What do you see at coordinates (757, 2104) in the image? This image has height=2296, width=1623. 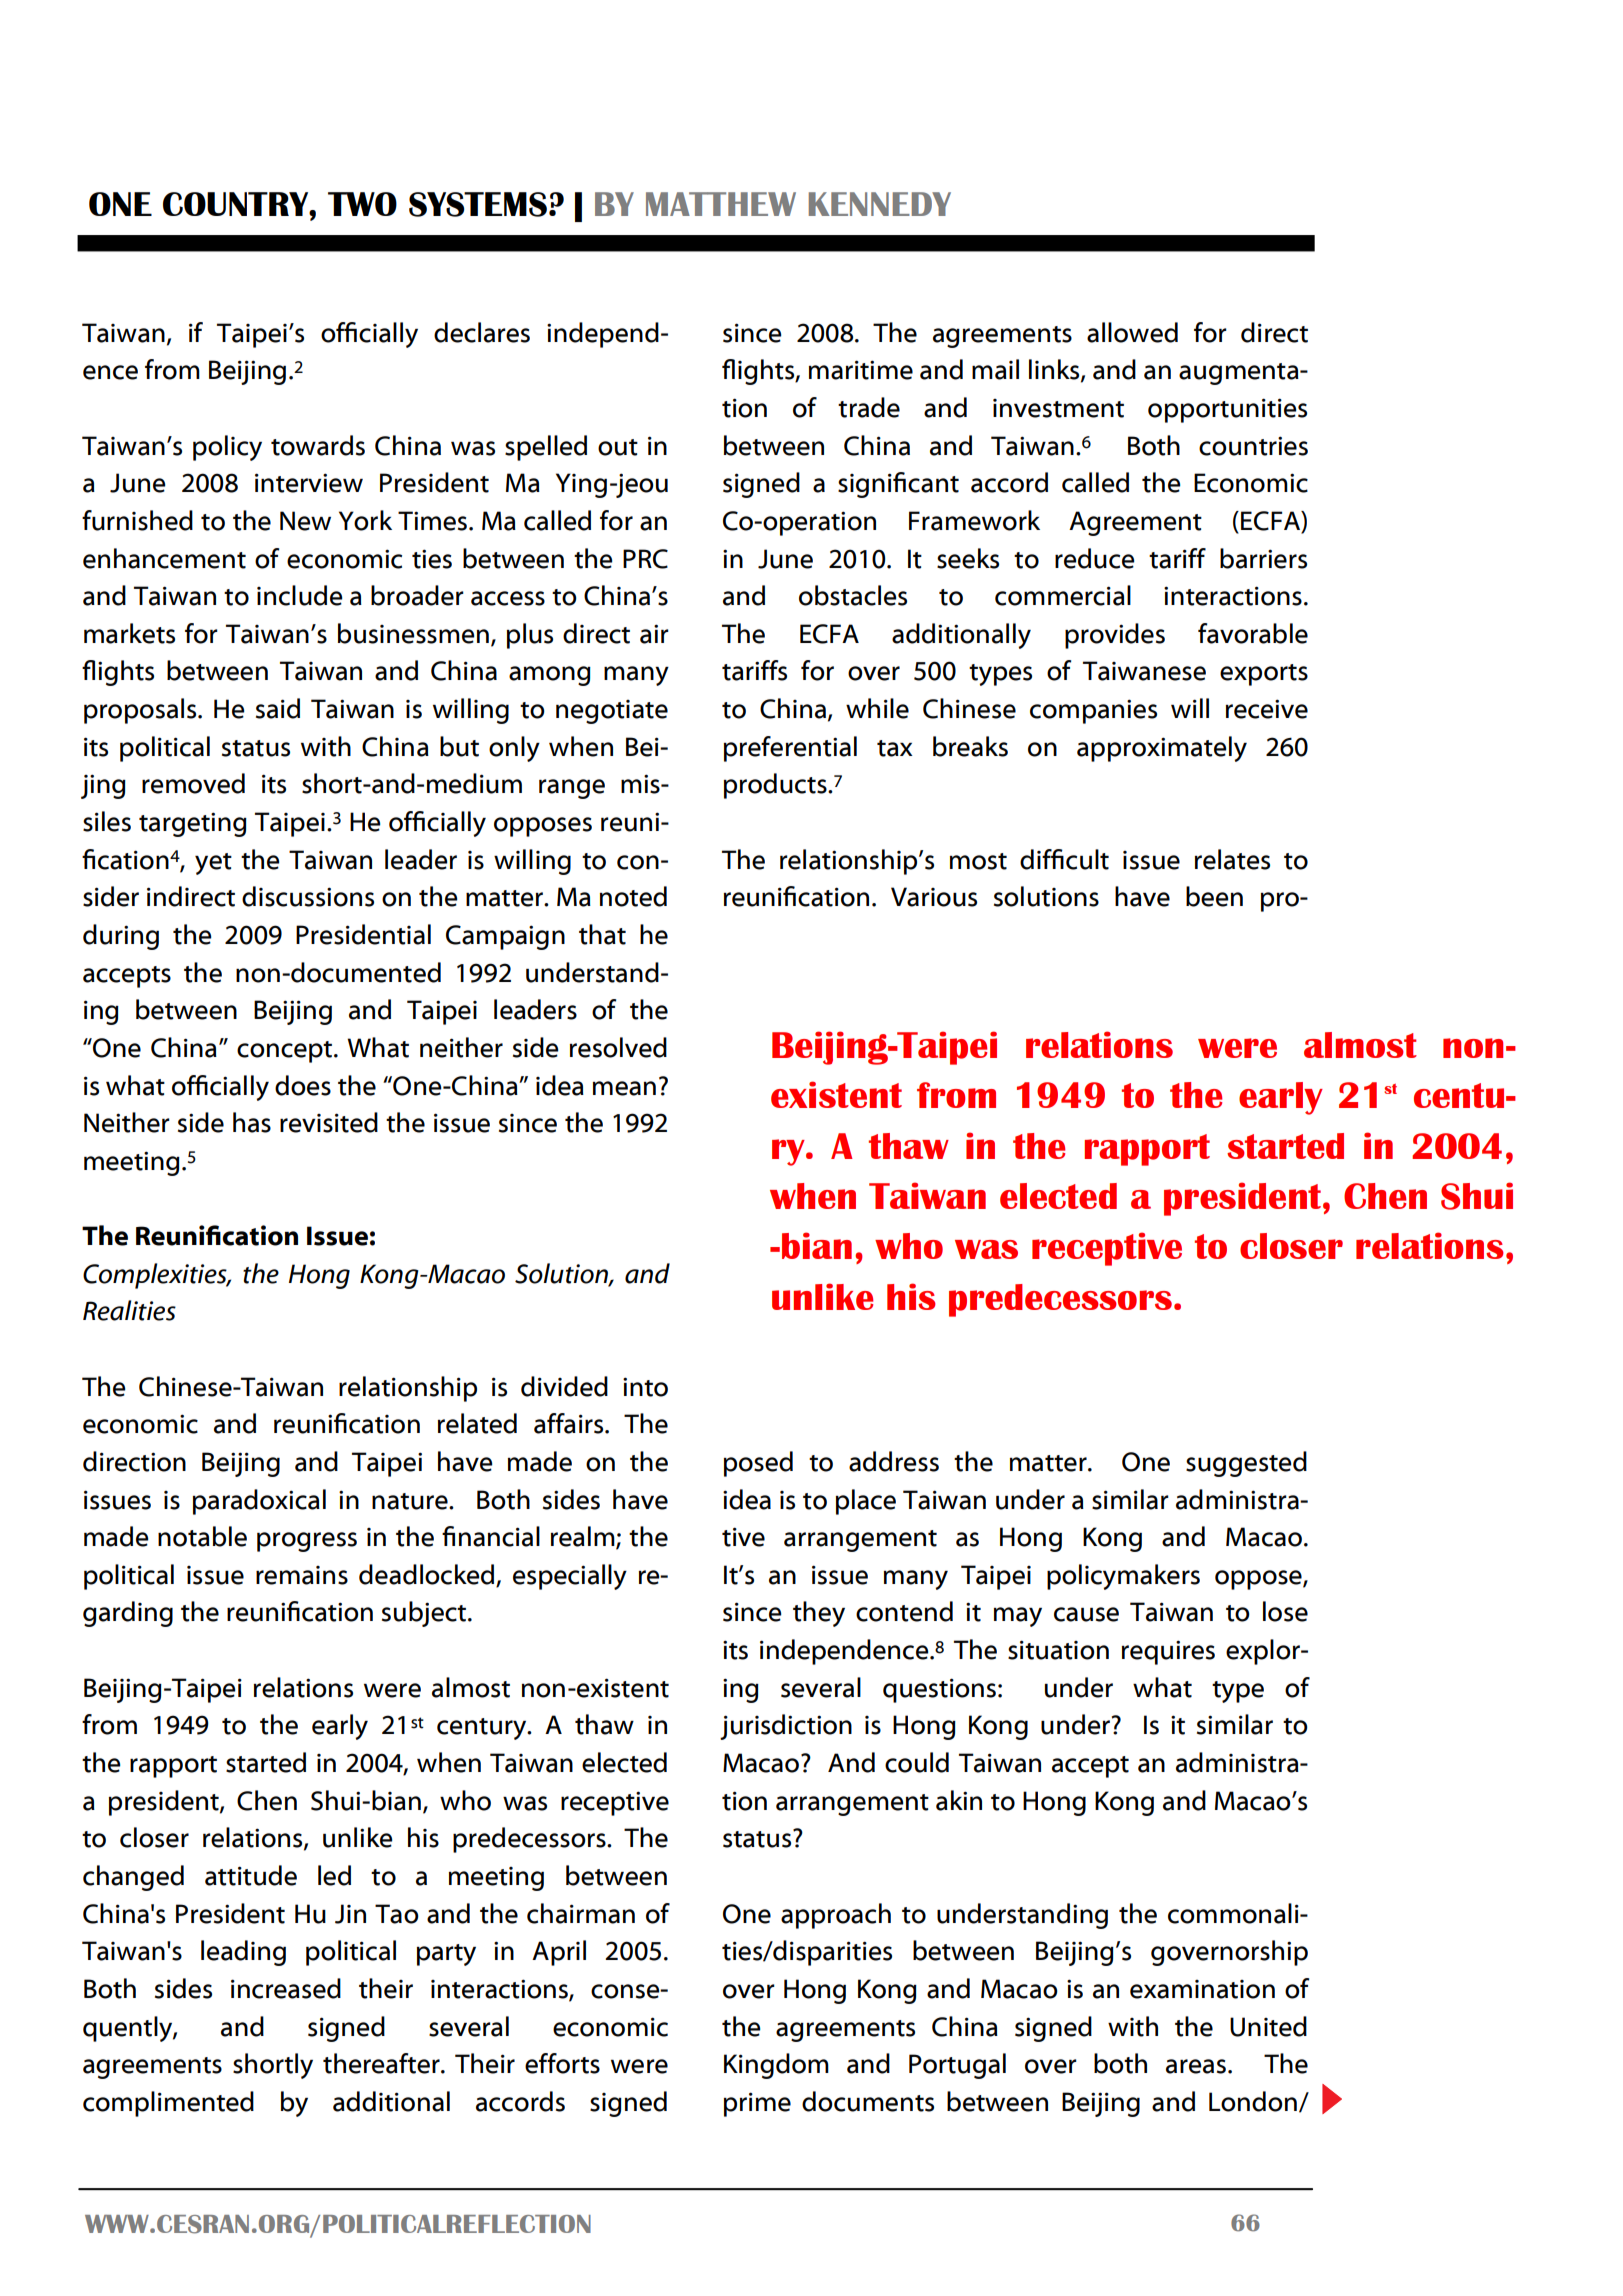 I see `prime` at bounding box center [757, 2104].
